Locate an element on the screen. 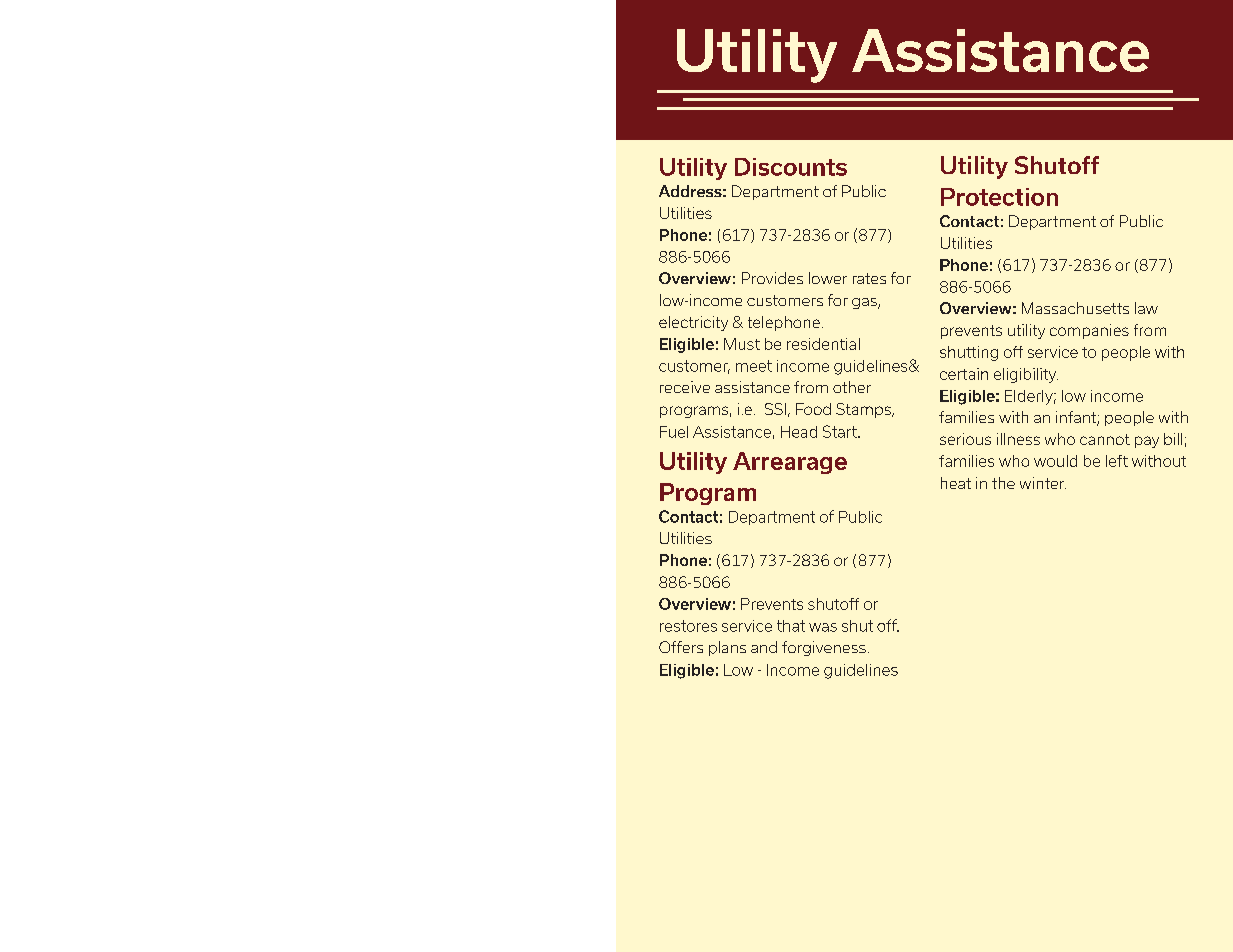 This screenshot has height=952, width=1233. companies is located at coordinates (1089, 331).
